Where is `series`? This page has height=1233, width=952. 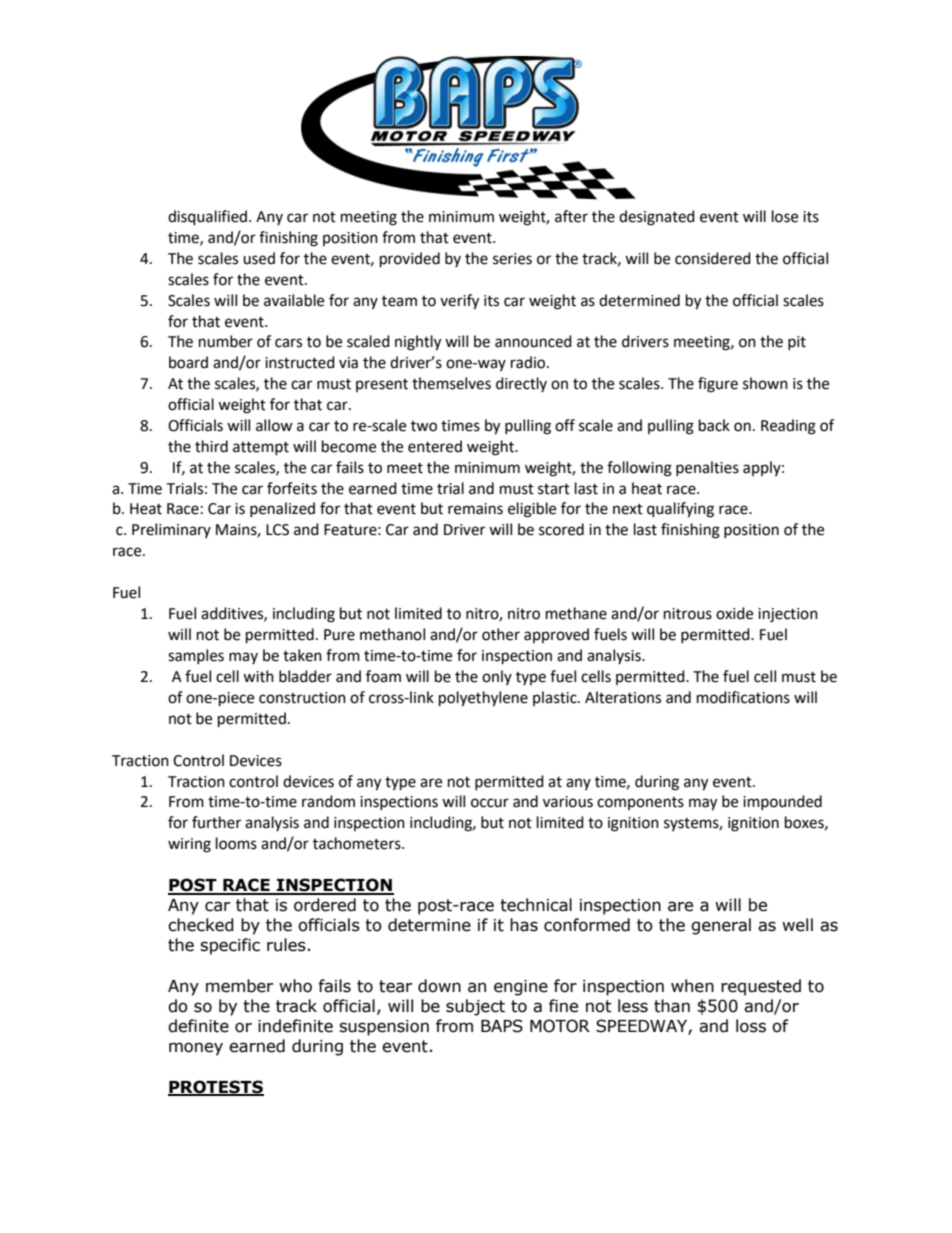
series is located at coordinates (512, 259).
